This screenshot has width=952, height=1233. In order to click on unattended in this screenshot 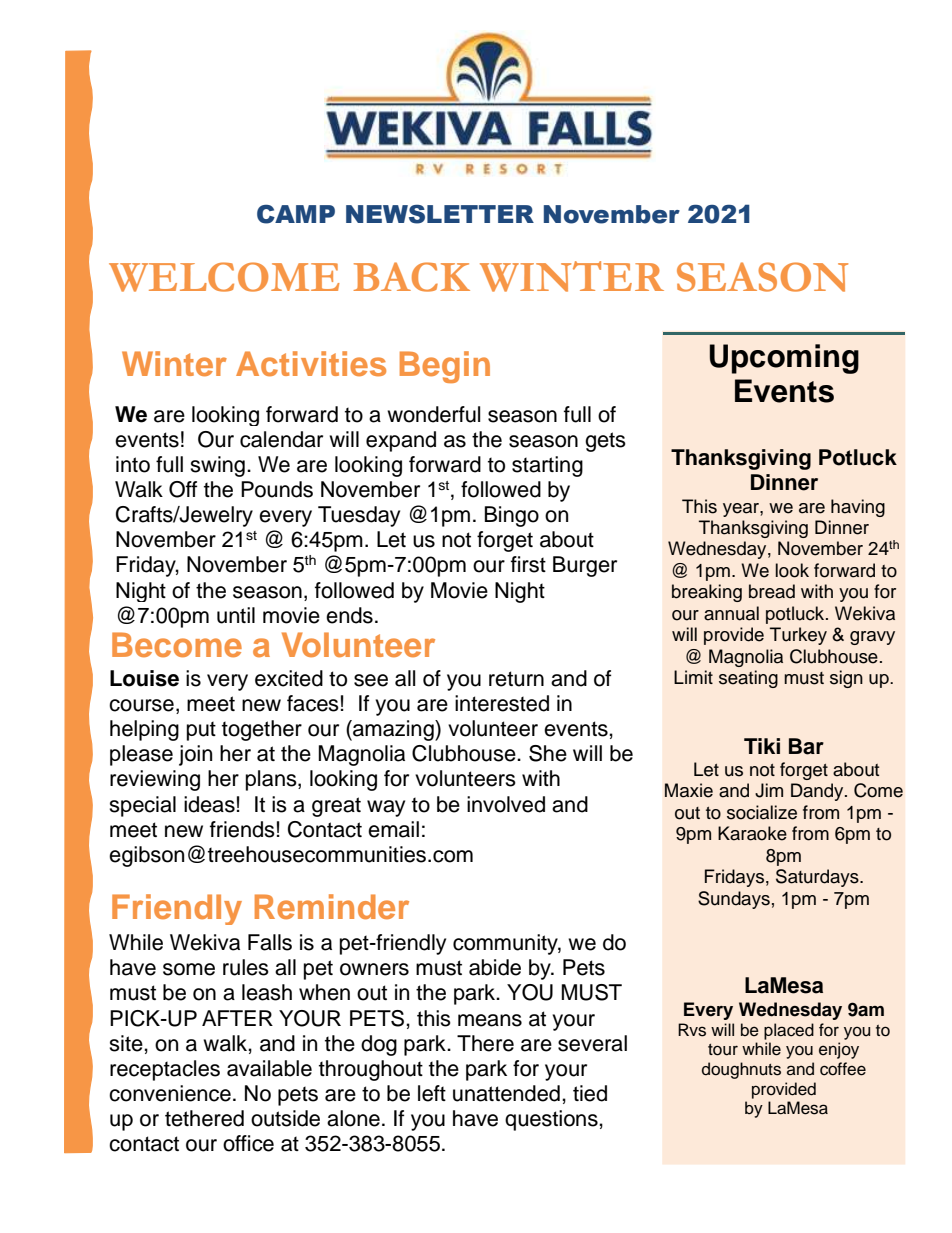, I will do `click(506, 1093)`.
